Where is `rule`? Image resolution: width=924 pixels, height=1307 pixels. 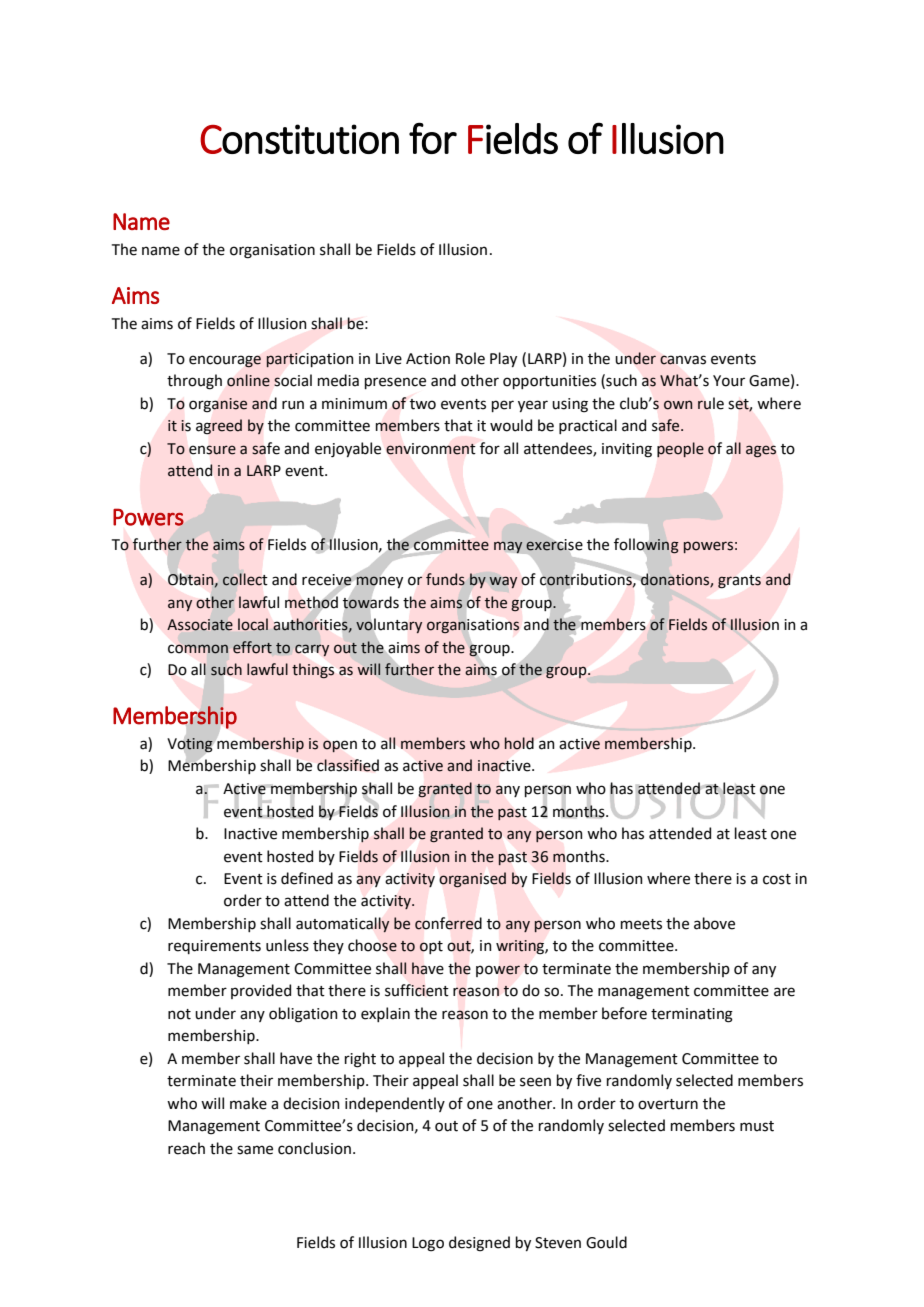 rule is located at coordinates (711, 403).
